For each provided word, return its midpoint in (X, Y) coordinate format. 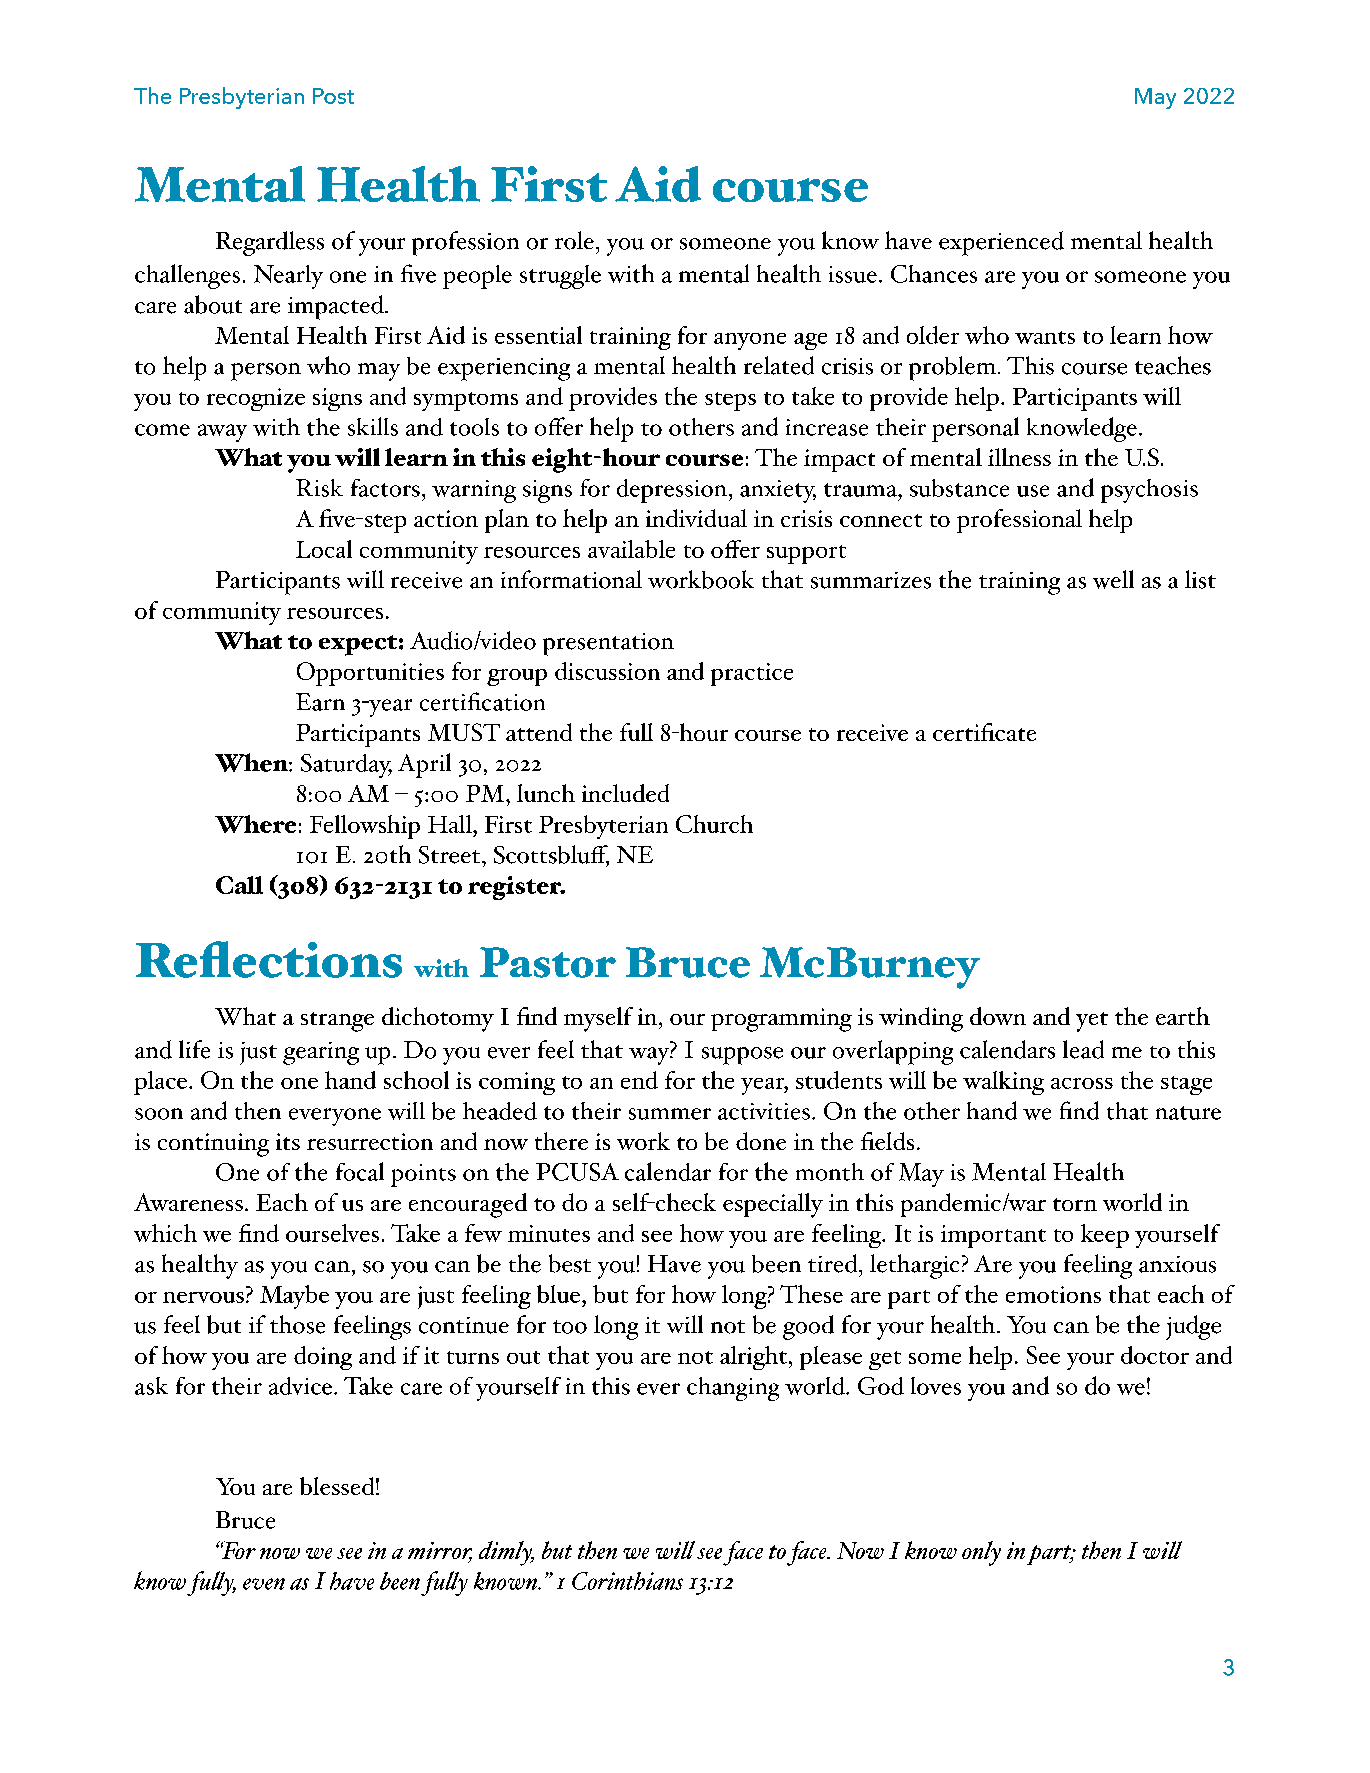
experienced (1001, 243)
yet (1092, 1022)
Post (333, 96)
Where (255, 824)
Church (714, 824)
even (264, 1584)
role (574, 240)
